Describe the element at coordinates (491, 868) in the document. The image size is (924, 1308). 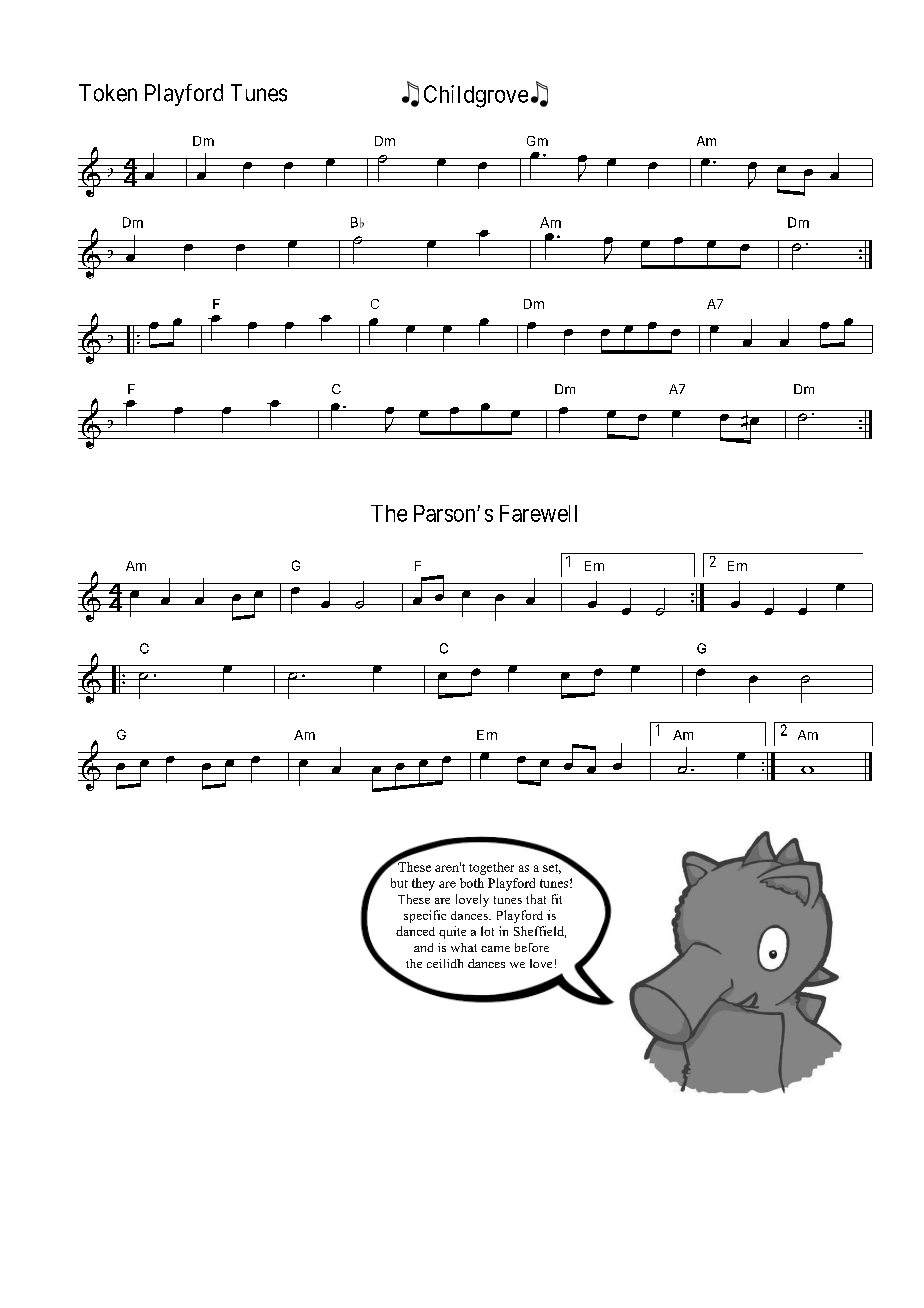
I see `together` at that location.
